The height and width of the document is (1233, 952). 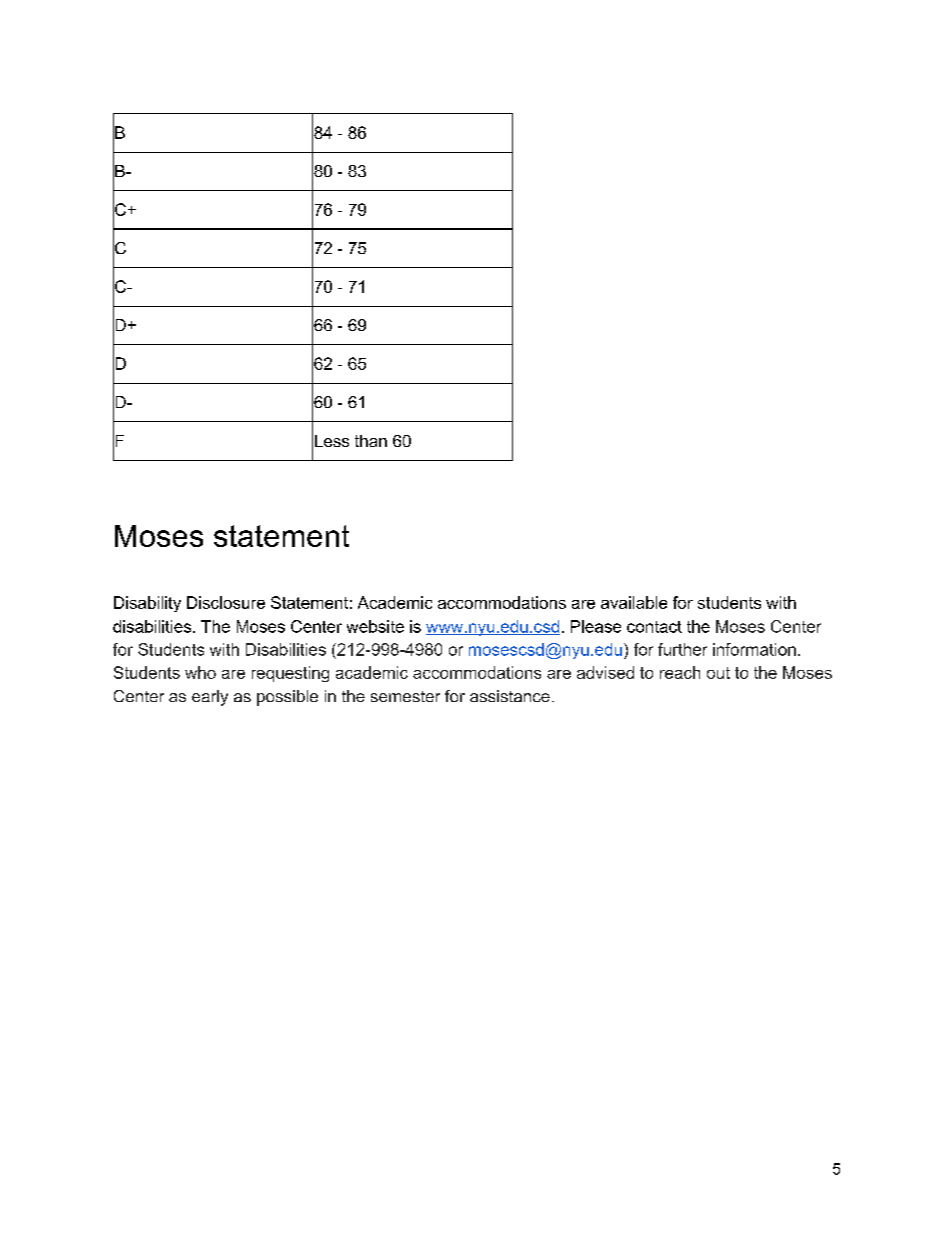 What do you see at coordinates (654, 627) in the document?
I see `contact` at bounding box center [654, 627].
